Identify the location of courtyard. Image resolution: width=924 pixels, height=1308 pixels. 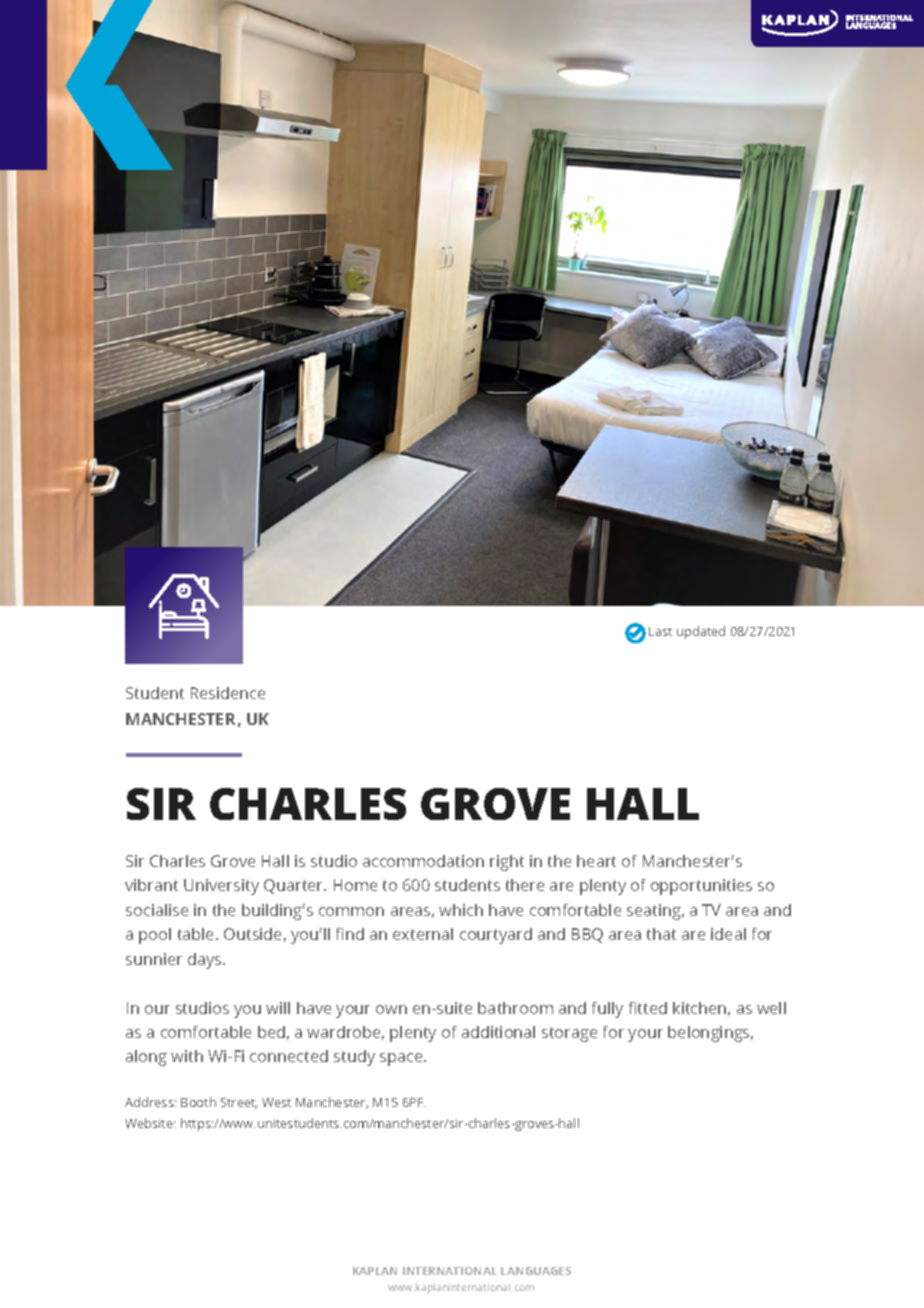
(496, 936).
